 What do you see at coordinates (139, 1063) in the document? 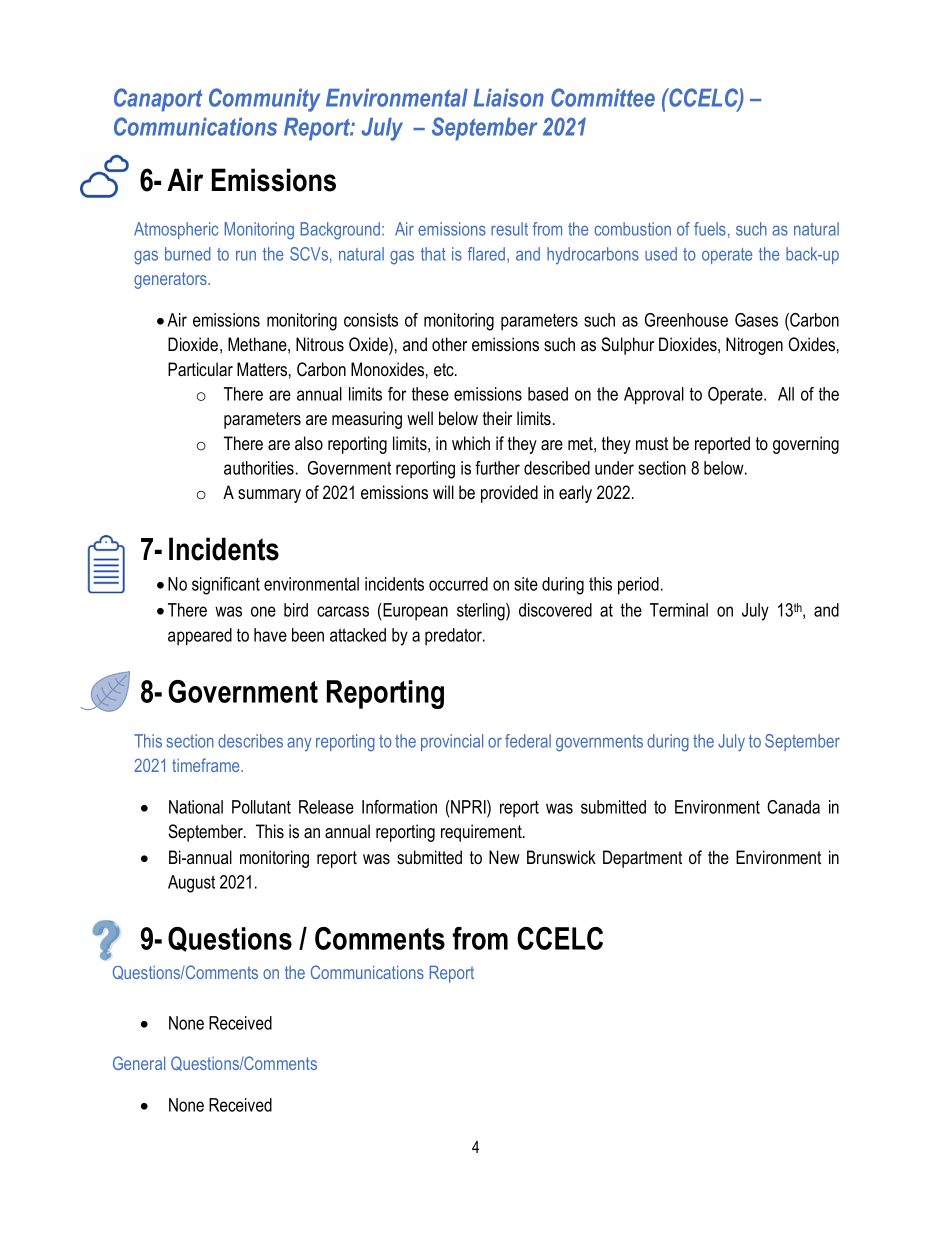
I see `General` at bounding box center [139, 1063].
